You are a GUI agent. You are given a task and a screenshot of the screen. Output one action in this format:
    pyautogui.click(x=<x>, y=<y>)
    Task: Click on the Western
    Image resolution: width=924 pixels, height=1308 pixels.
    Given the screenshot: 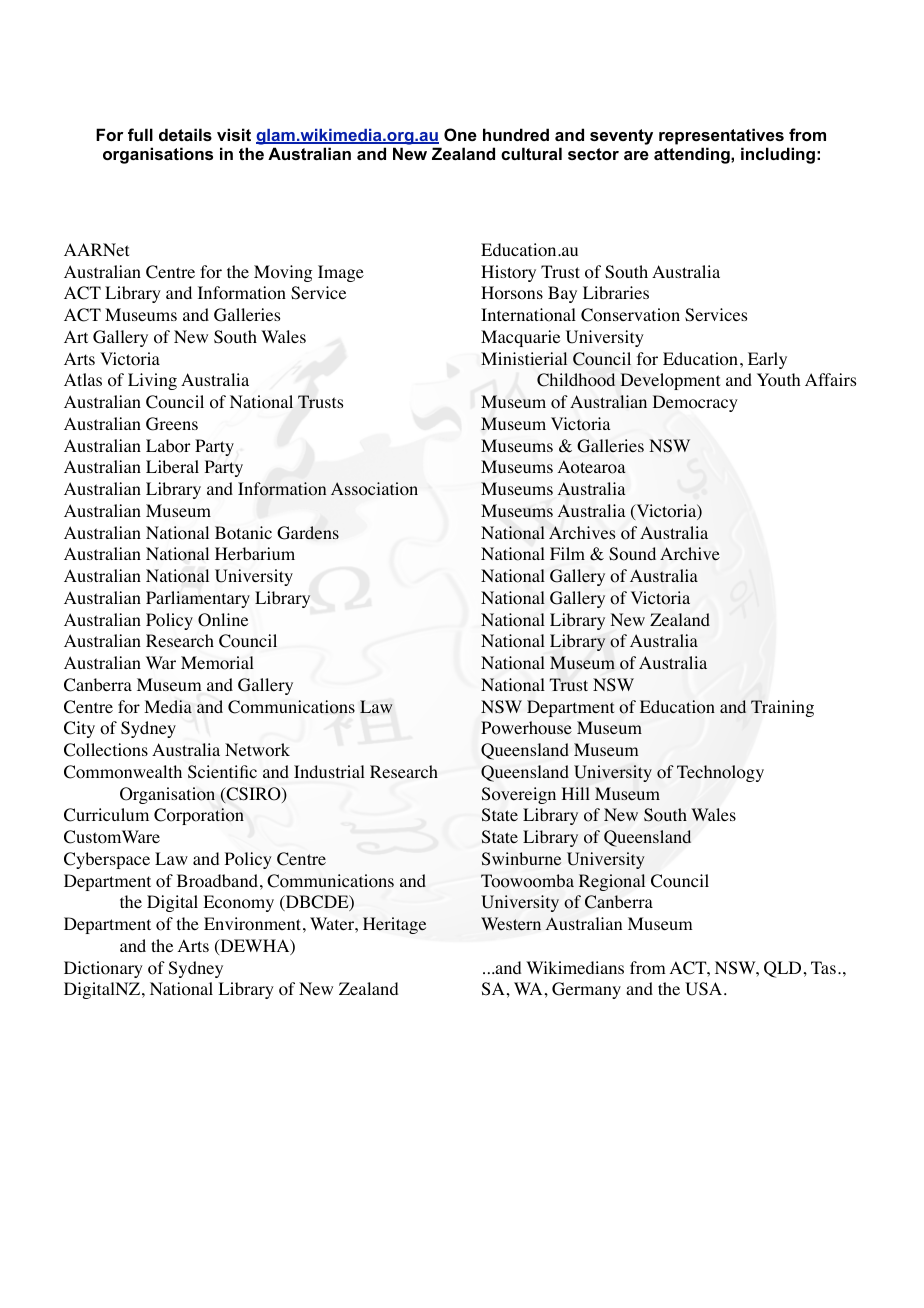 What is the action you would take?
    pyautogui.click(x=511, y=923)
